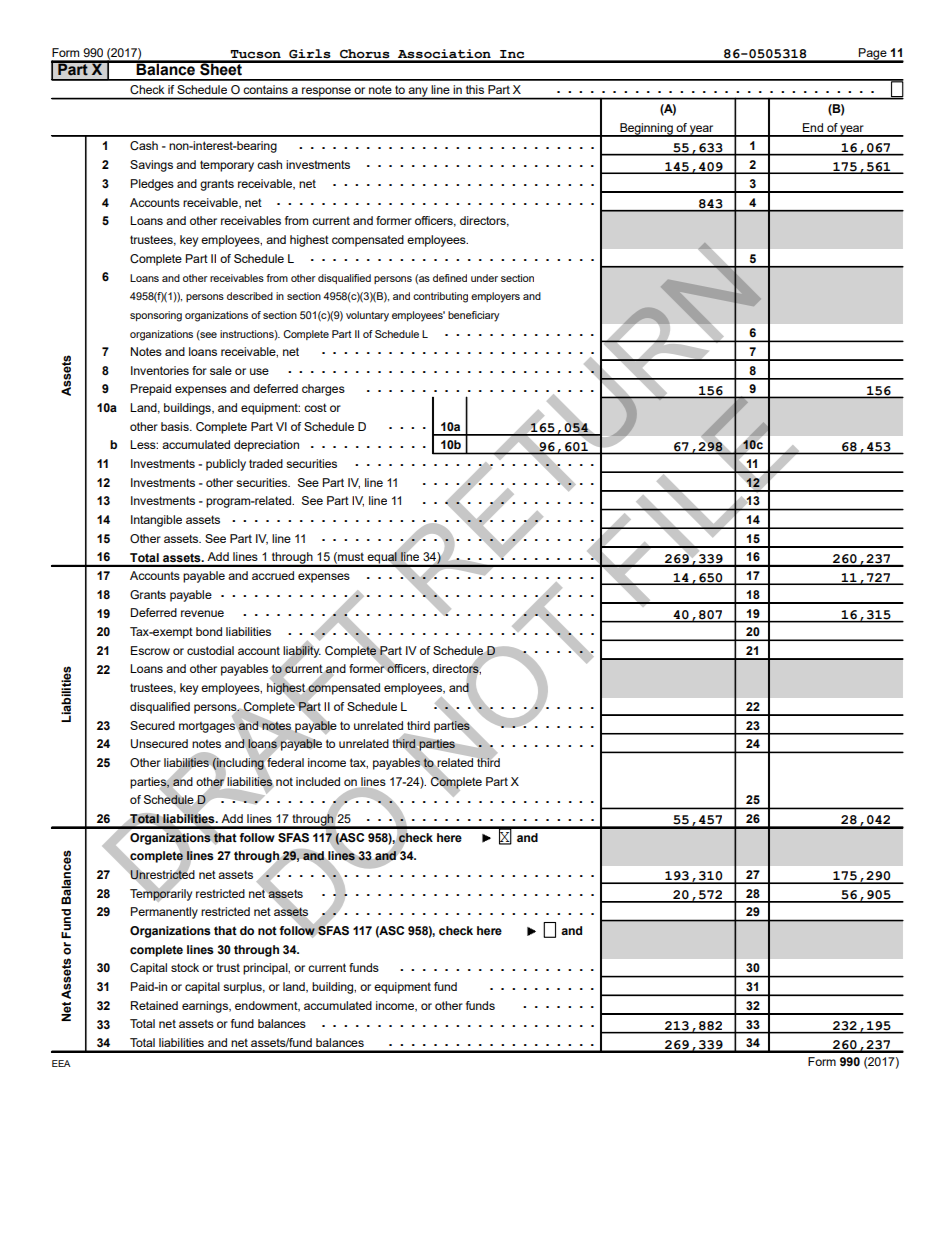 Image resolution: width=952 pixels, height=1233 pixels. What do you see at coordinates (273, 575) in the image?
I see `accrued` at bounding box center [273, 575].
